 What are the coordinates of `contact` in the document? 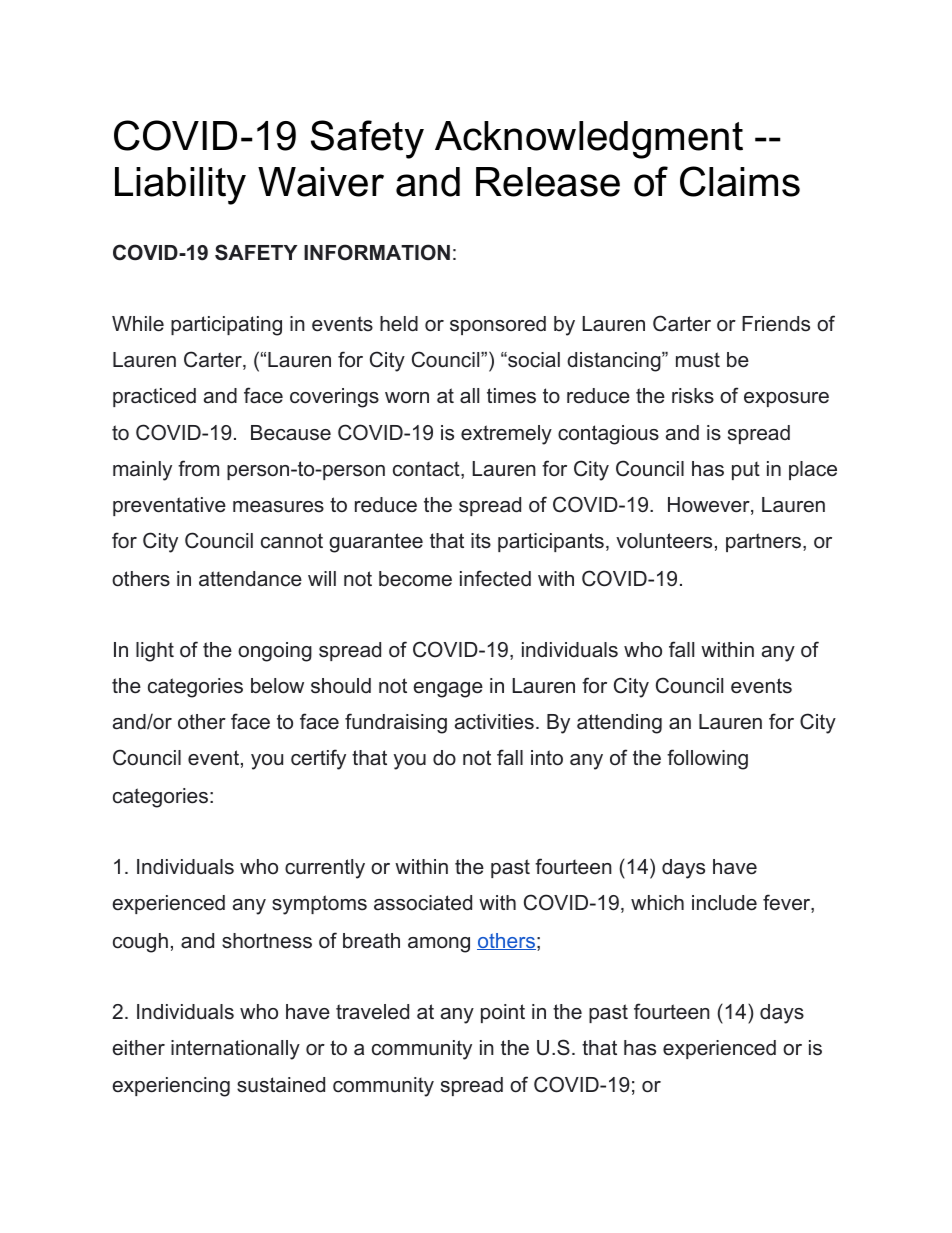 It's located at (427, 470).
